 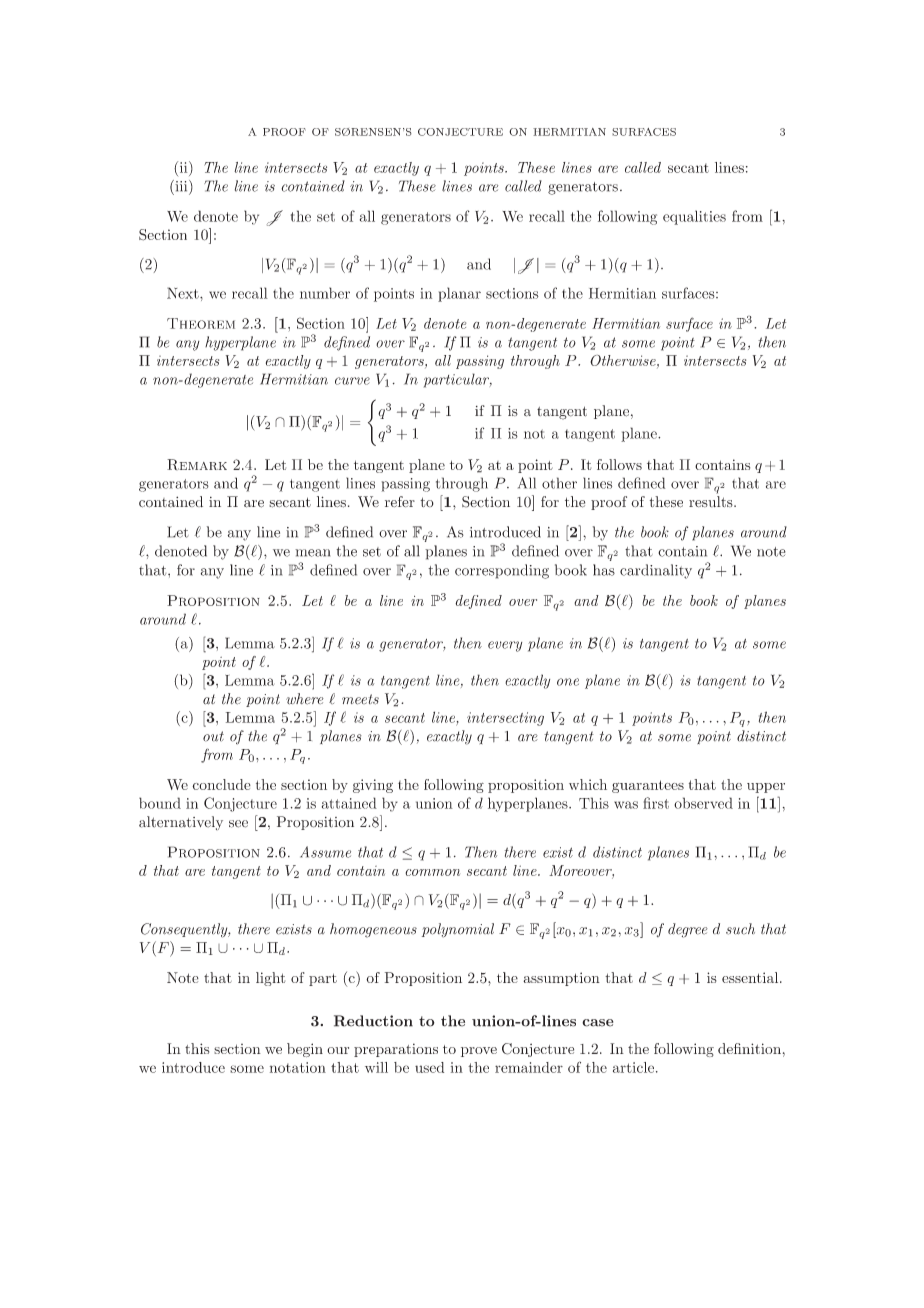 I want to click on where, so click(x=305, y=699).
